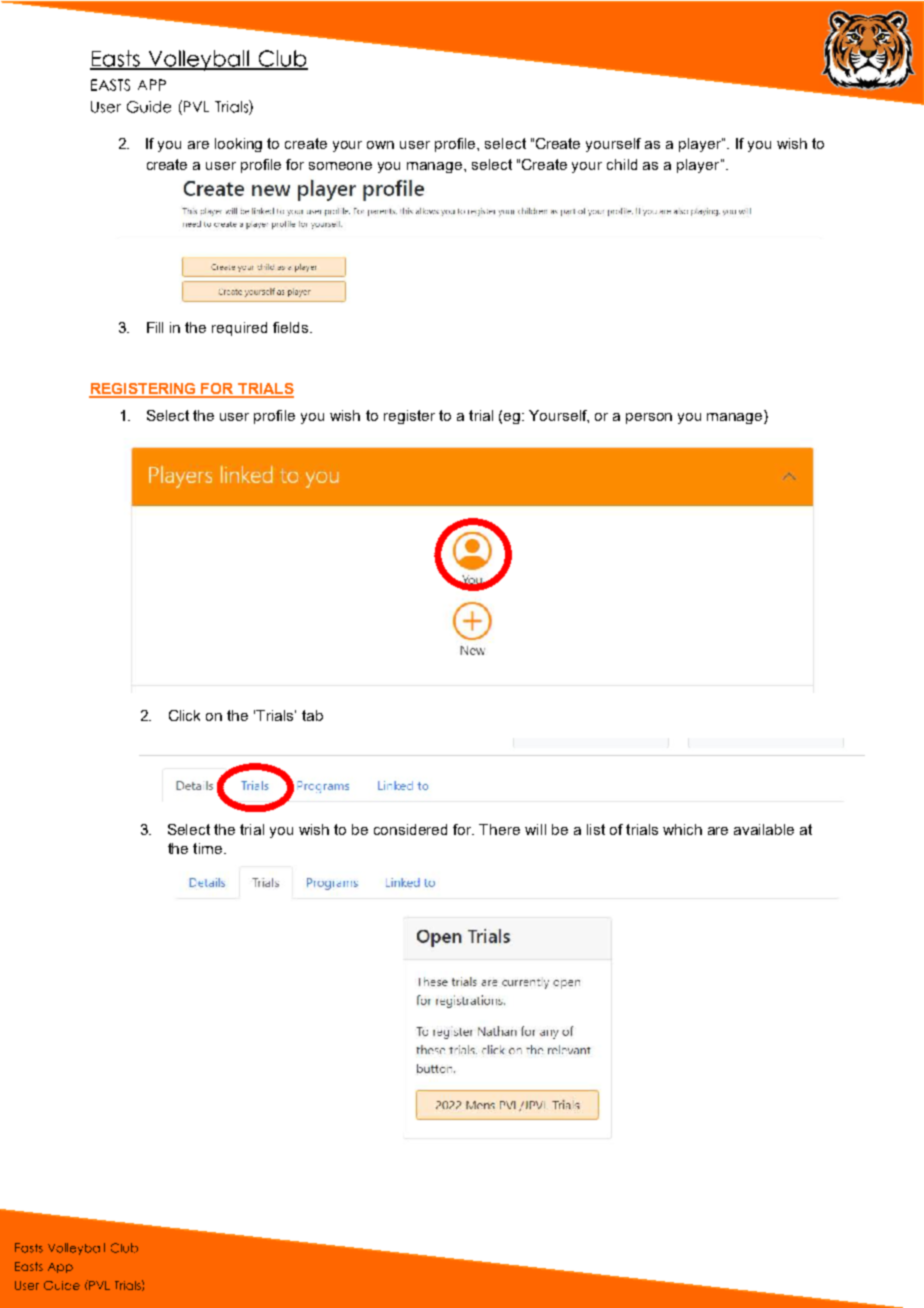 The image size is (924, 1308). I want to click on person, so click(649, 418).
